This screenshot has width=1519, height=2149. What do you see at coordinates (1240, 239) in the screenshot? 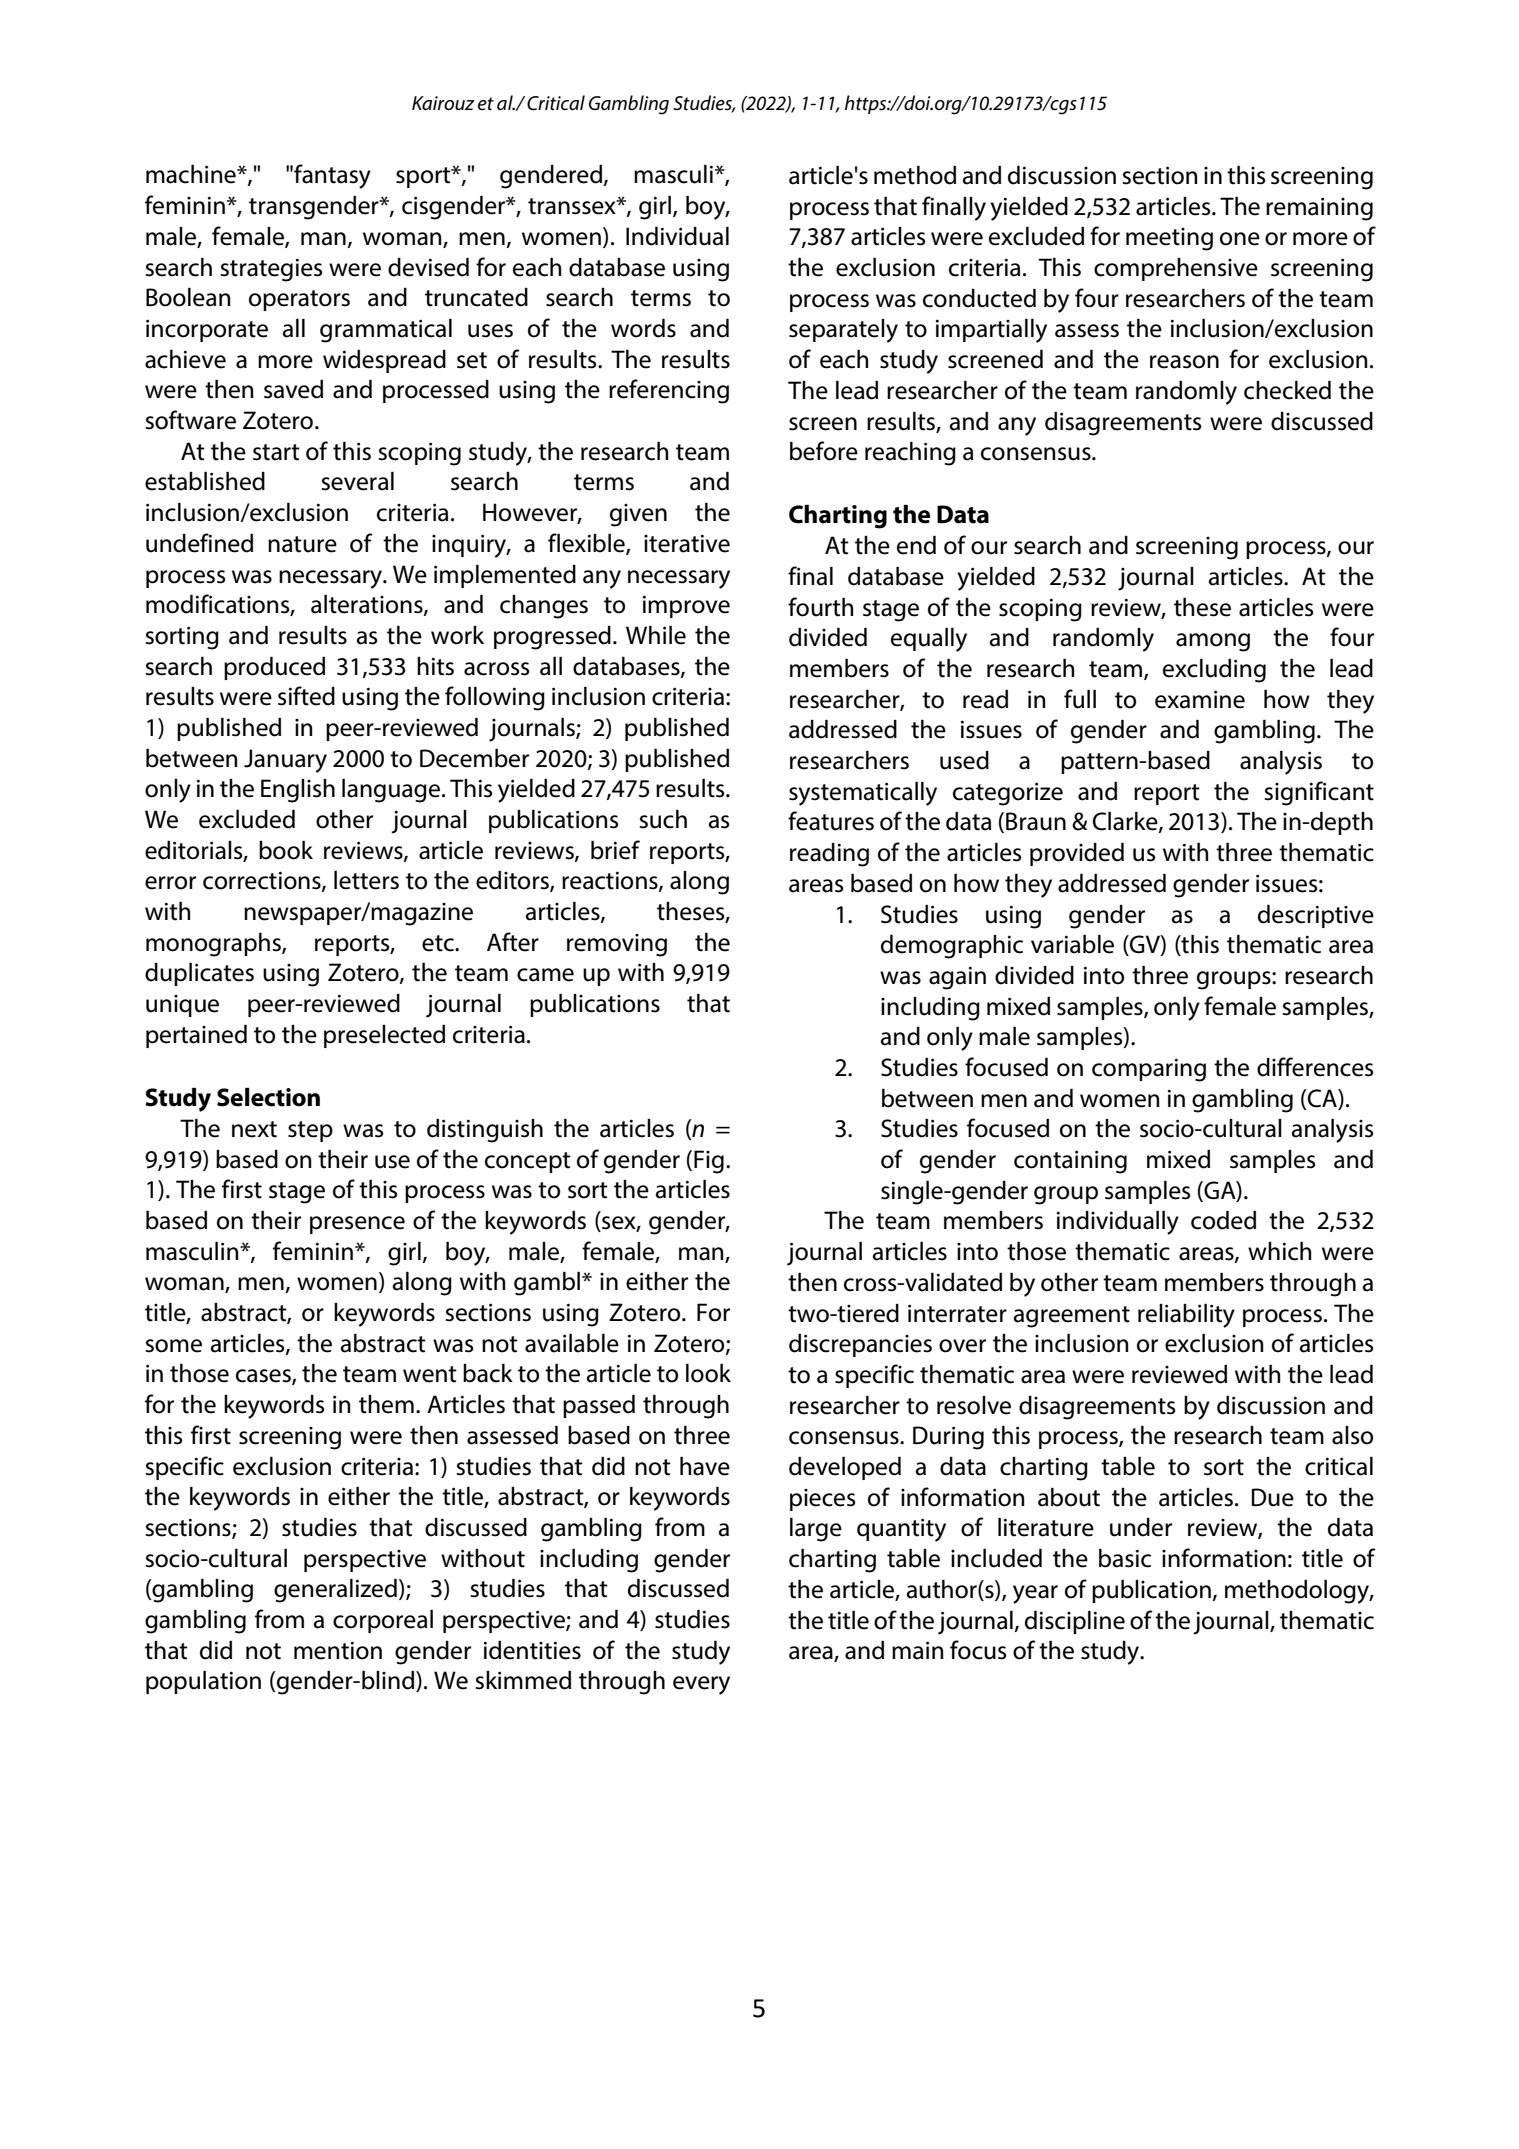
I see `one` at bounding box center [1240, 239].
